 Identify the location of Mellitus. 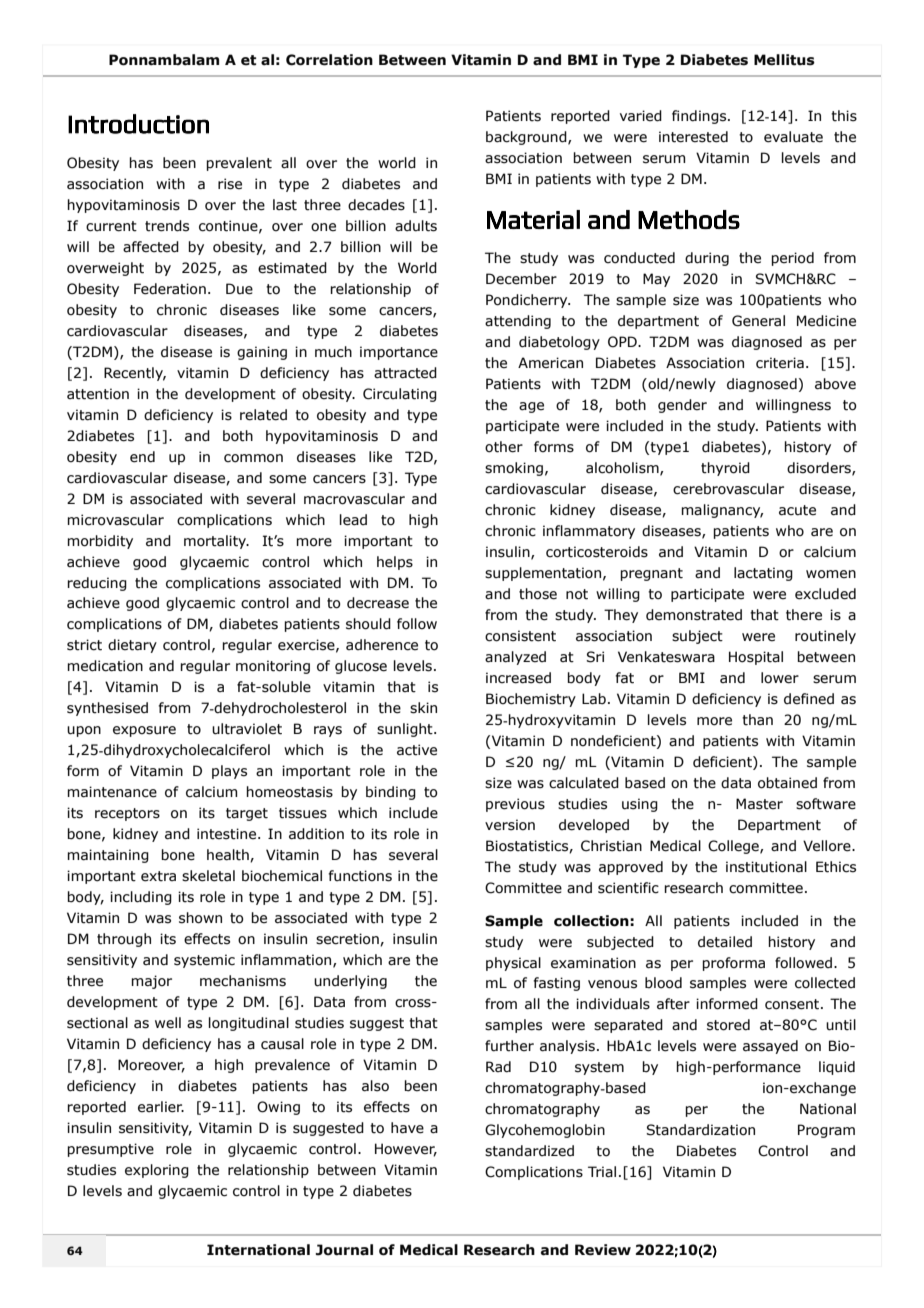
(784, 60).
